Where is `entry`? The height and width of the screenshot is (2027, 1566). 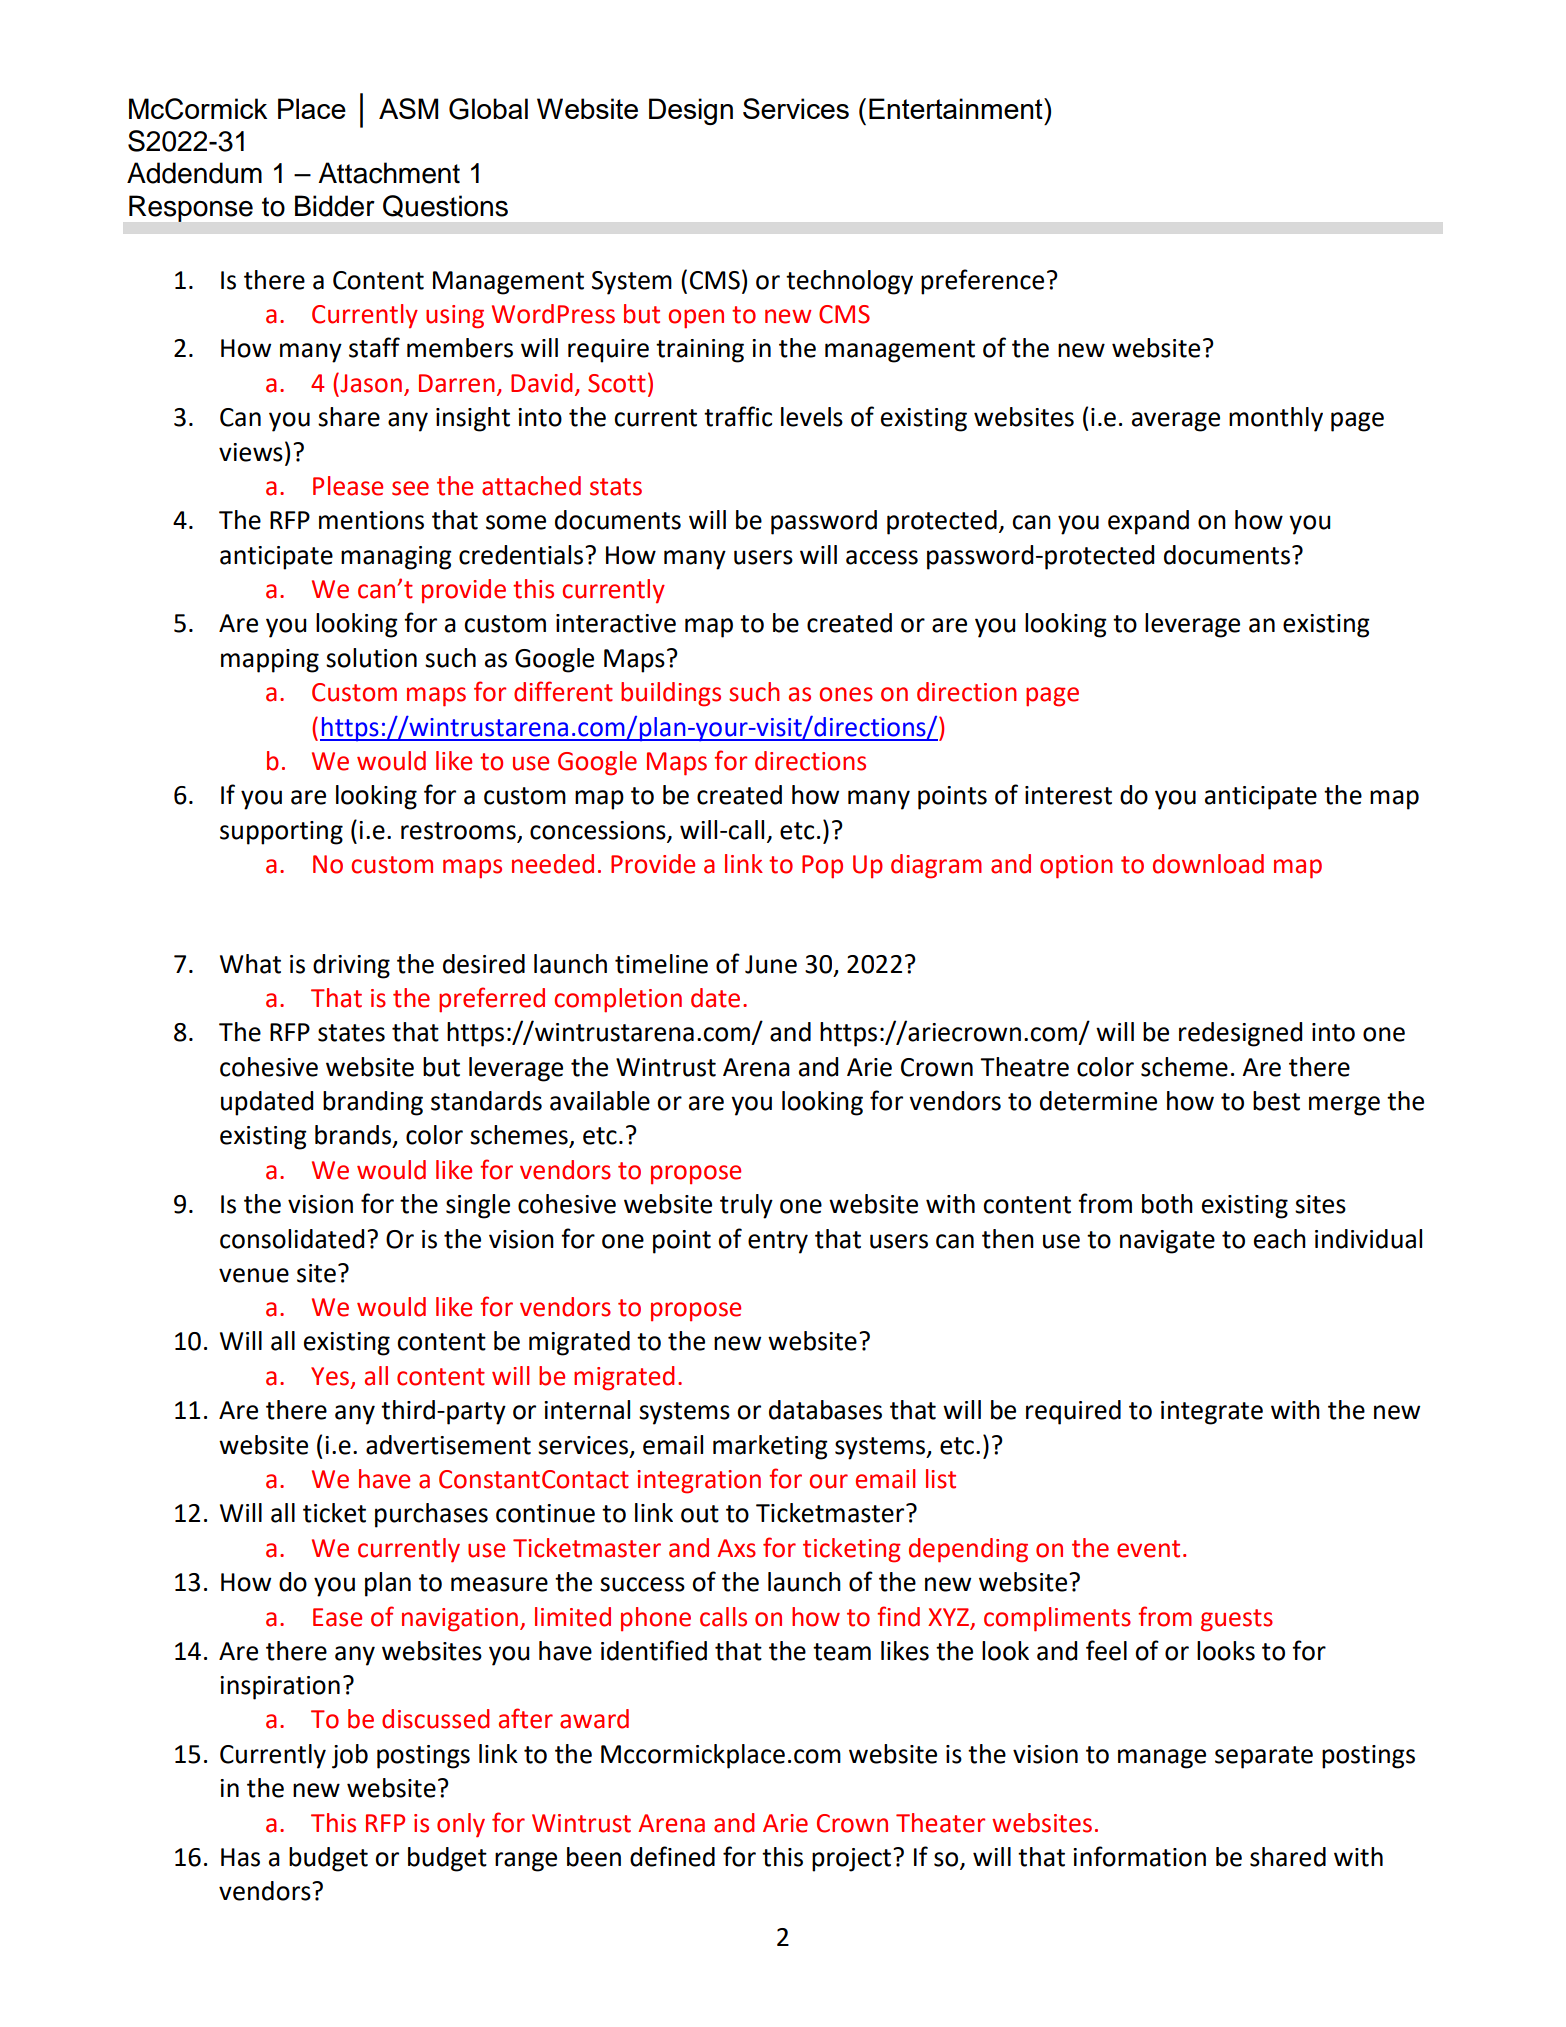
entry is located at coordinates (778, 1242).
